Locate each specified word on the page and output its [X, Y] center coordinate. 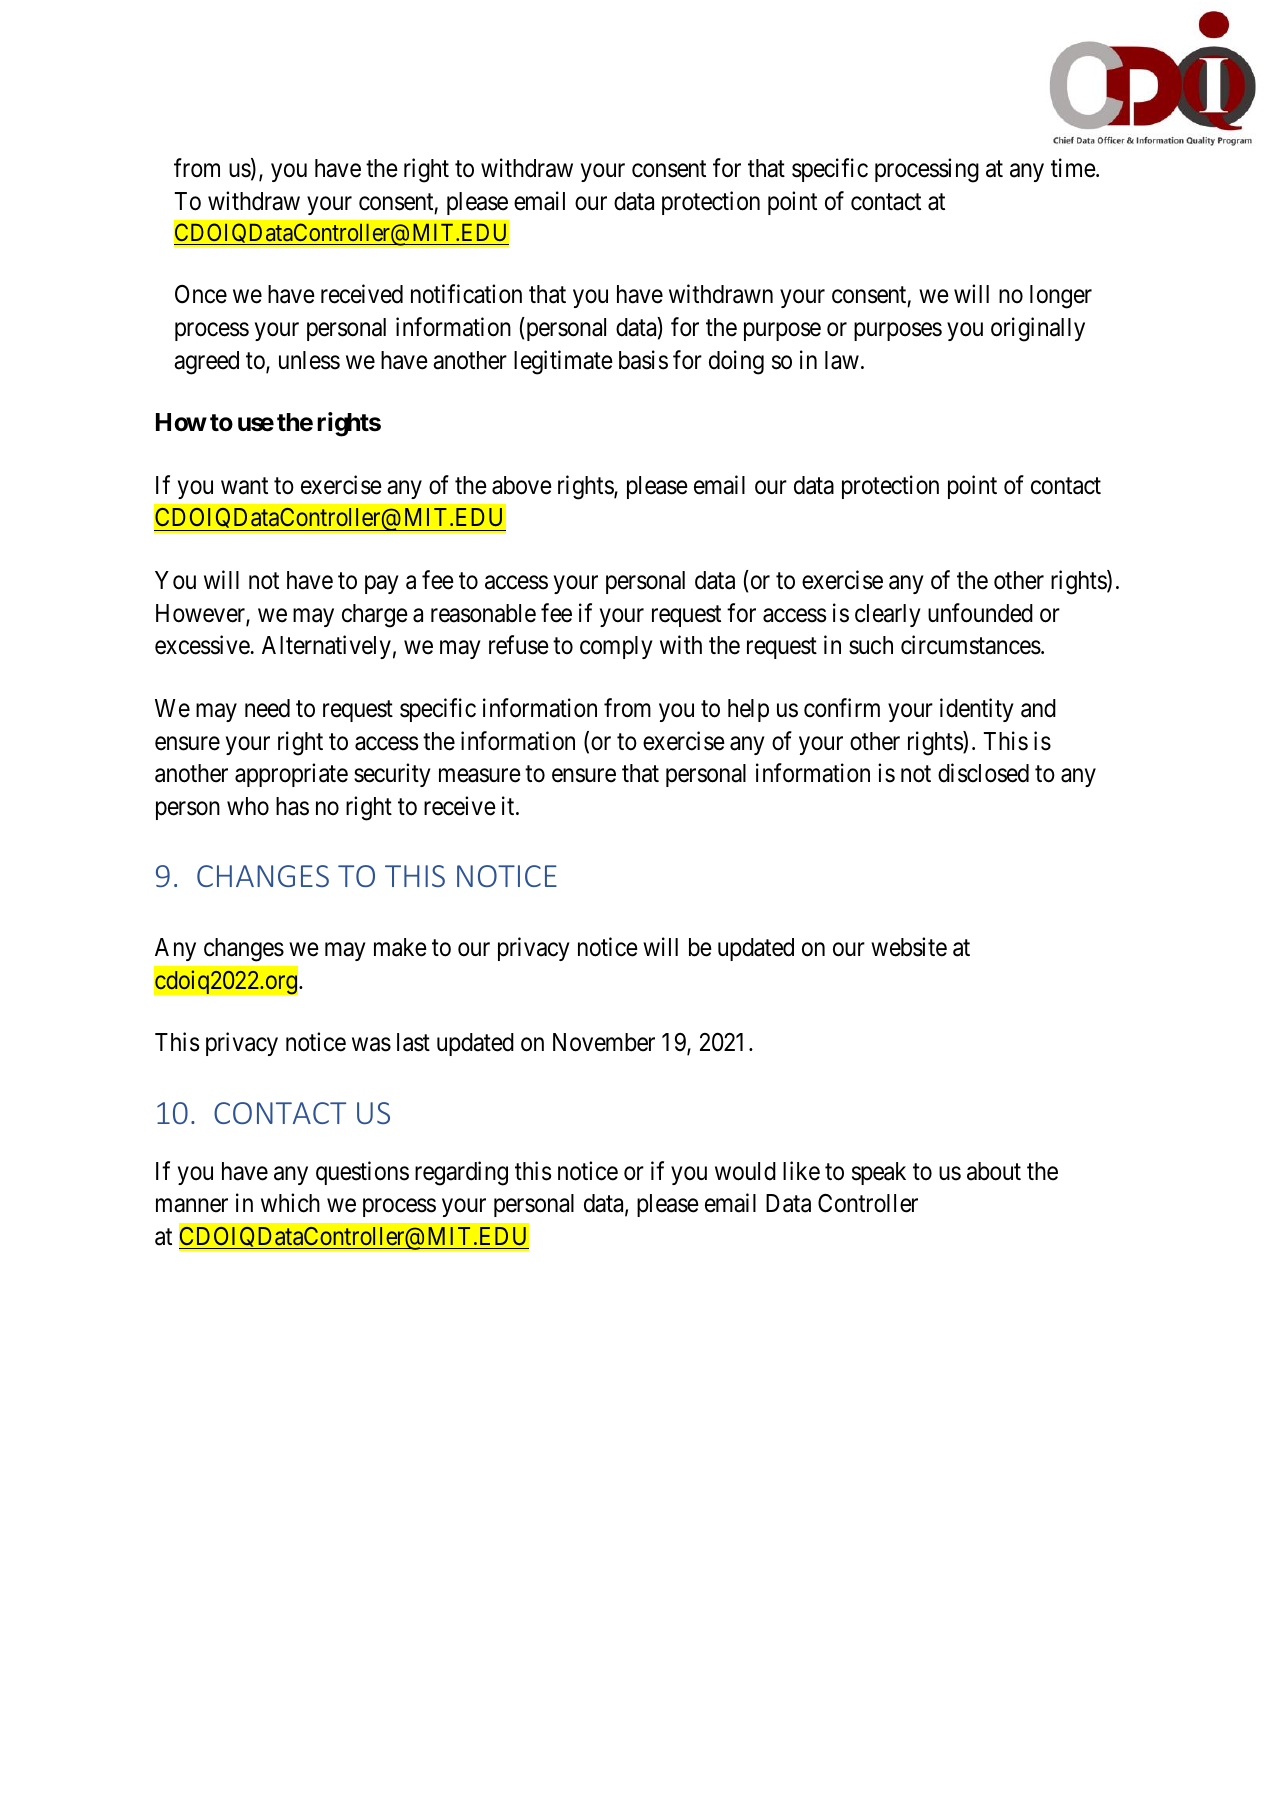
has [292, 806]
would [745, 1171]
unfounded [980, 613]
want [244, 486]
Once [201, 294]
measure [480, 776]
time [1074, 168]
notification [466, 294]
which [290, 1203]
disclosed [983, 773]
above [522, 485]
